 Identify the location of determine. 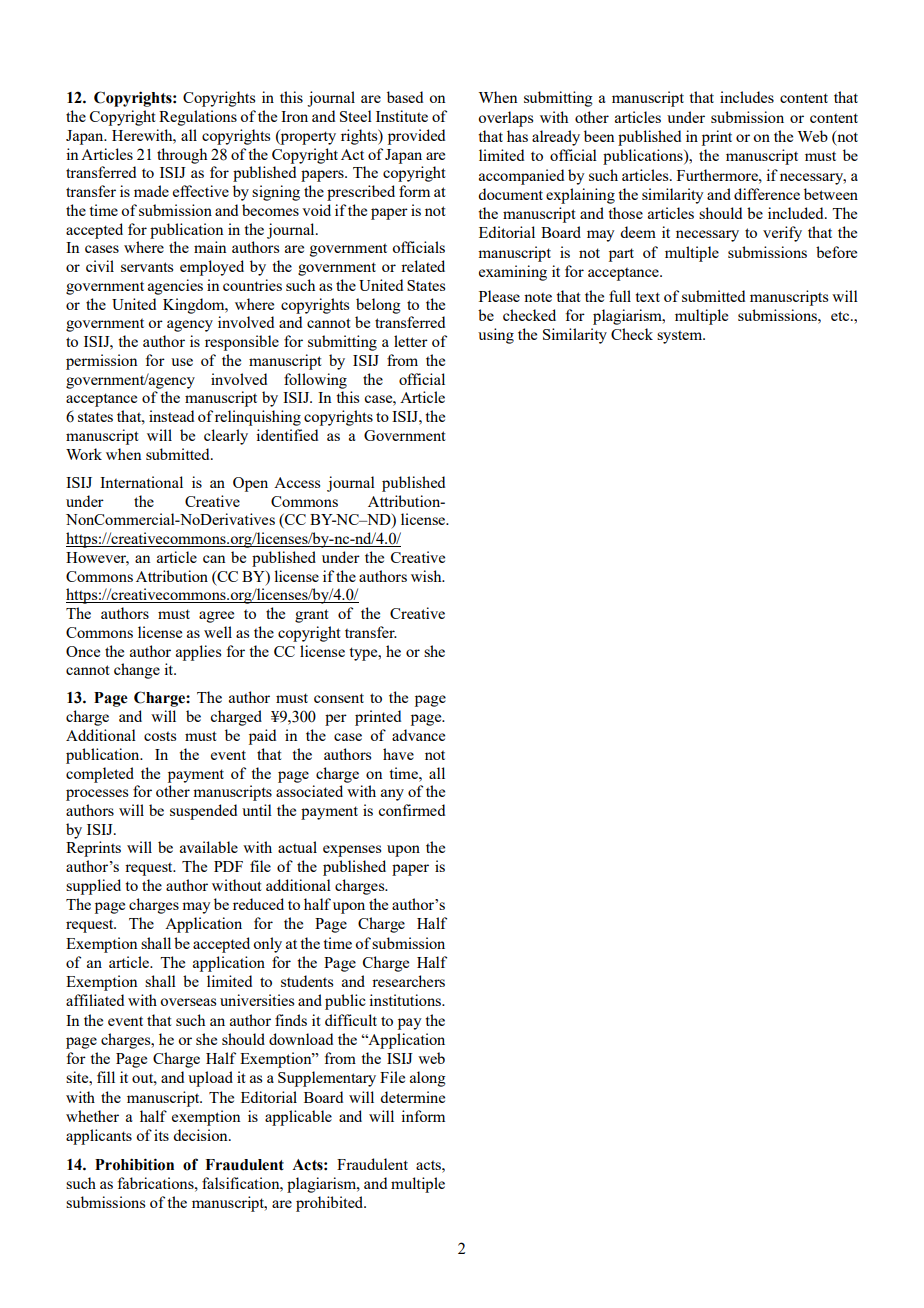
(412, 1097).
